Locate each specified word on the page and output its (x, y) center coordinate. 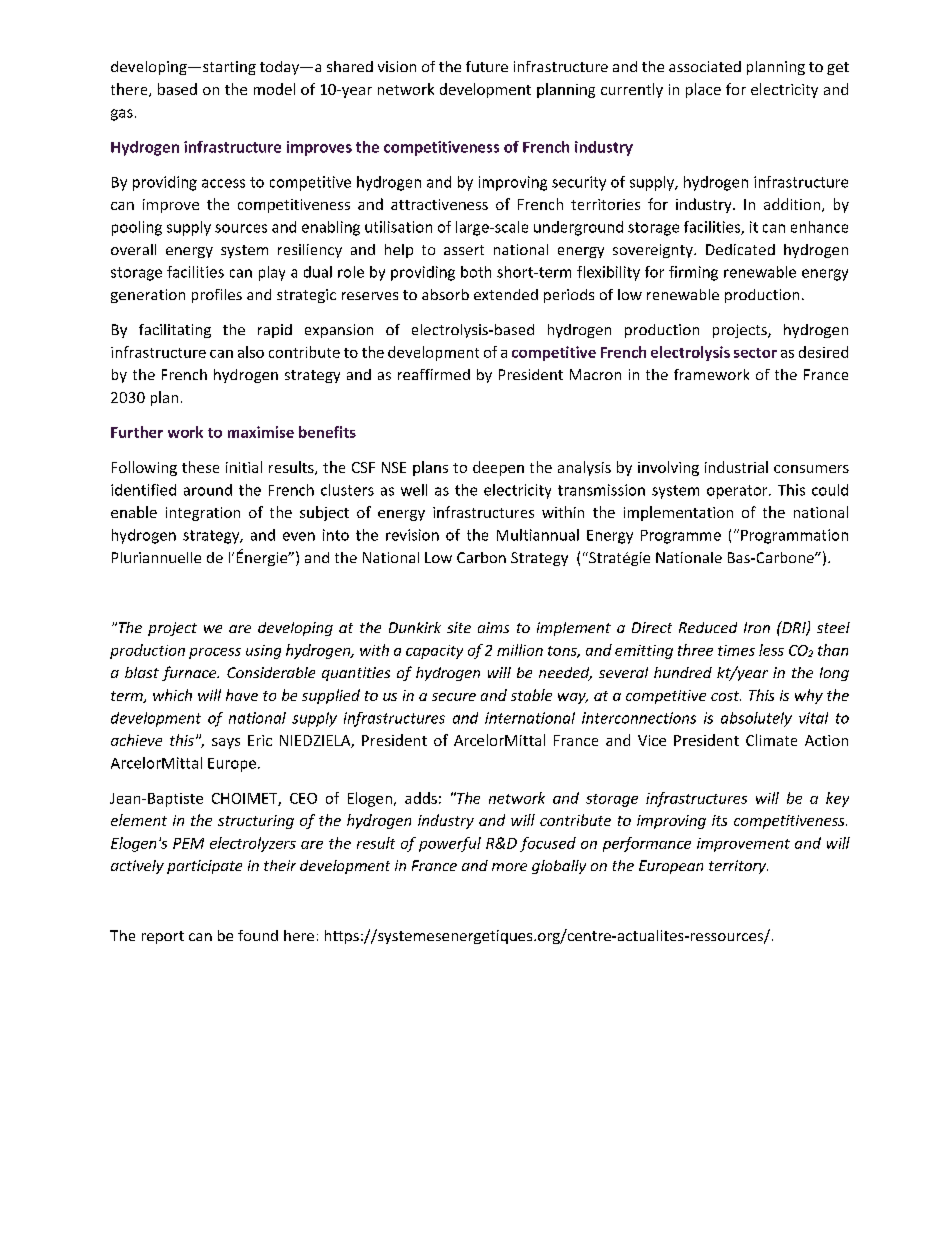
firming (693, 273)
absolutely (756, 719)
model (274, 89)
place (703, 90)
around (208, 490)
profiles (217, 296)
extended (506, 294)
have (242, 695)
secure (454, 697)
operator (738, 492)
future (487, 66)
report (163, 937)
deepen (498, 468)
